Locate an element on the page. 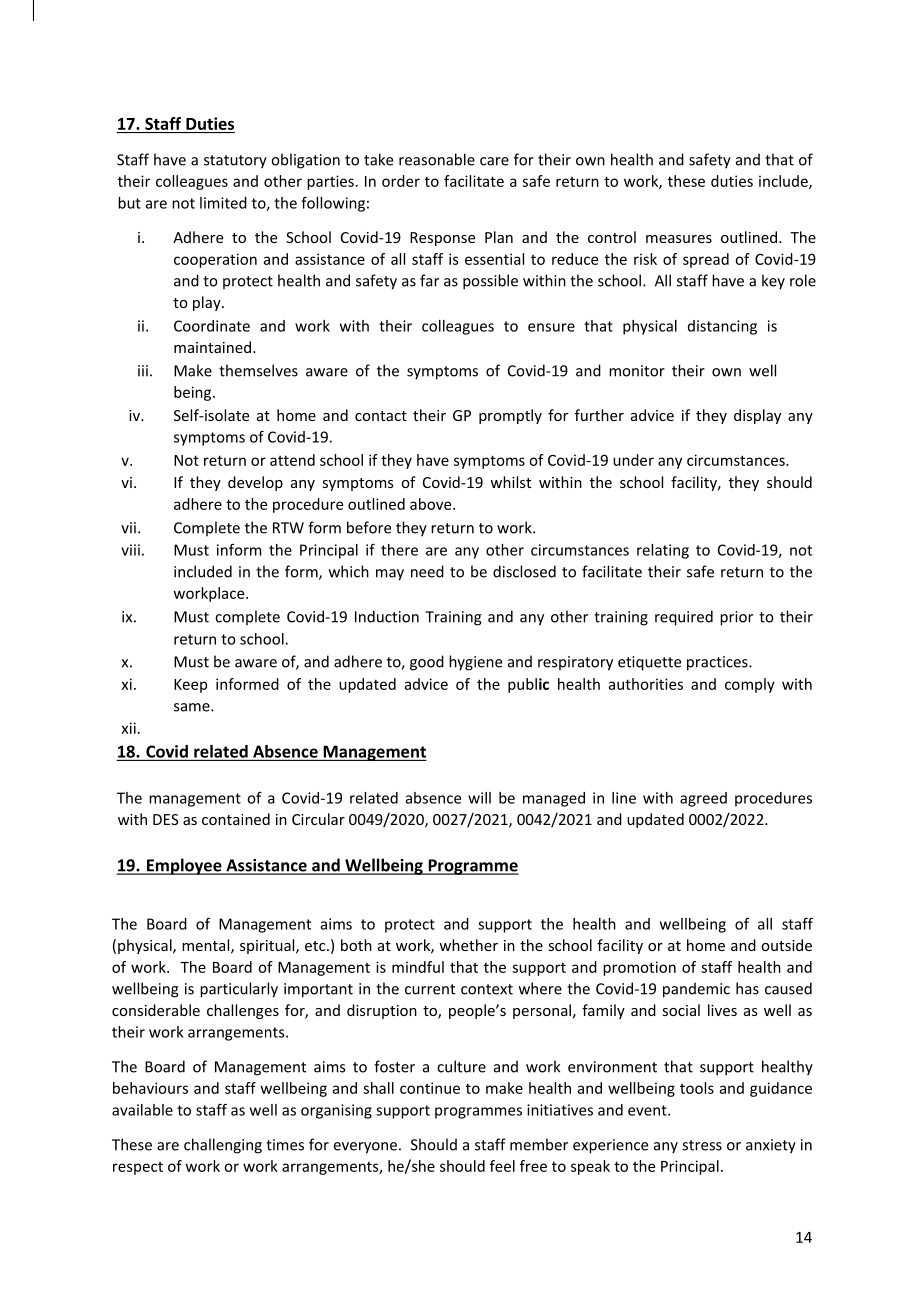  agreed is located at coordinates (703, 799).
